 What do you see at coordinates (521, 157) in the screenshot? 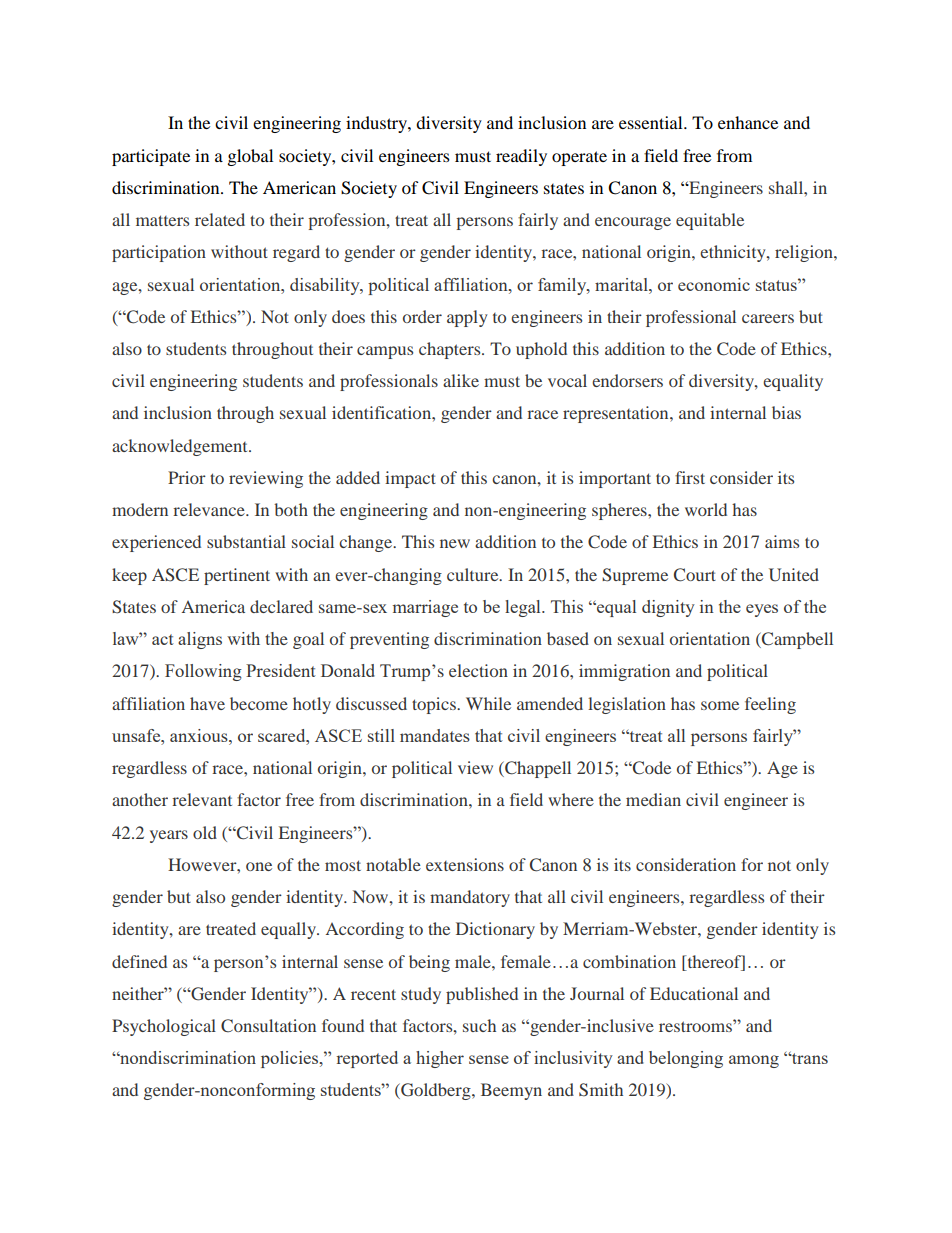
I see `readily` at bounding box center [521, 157].
